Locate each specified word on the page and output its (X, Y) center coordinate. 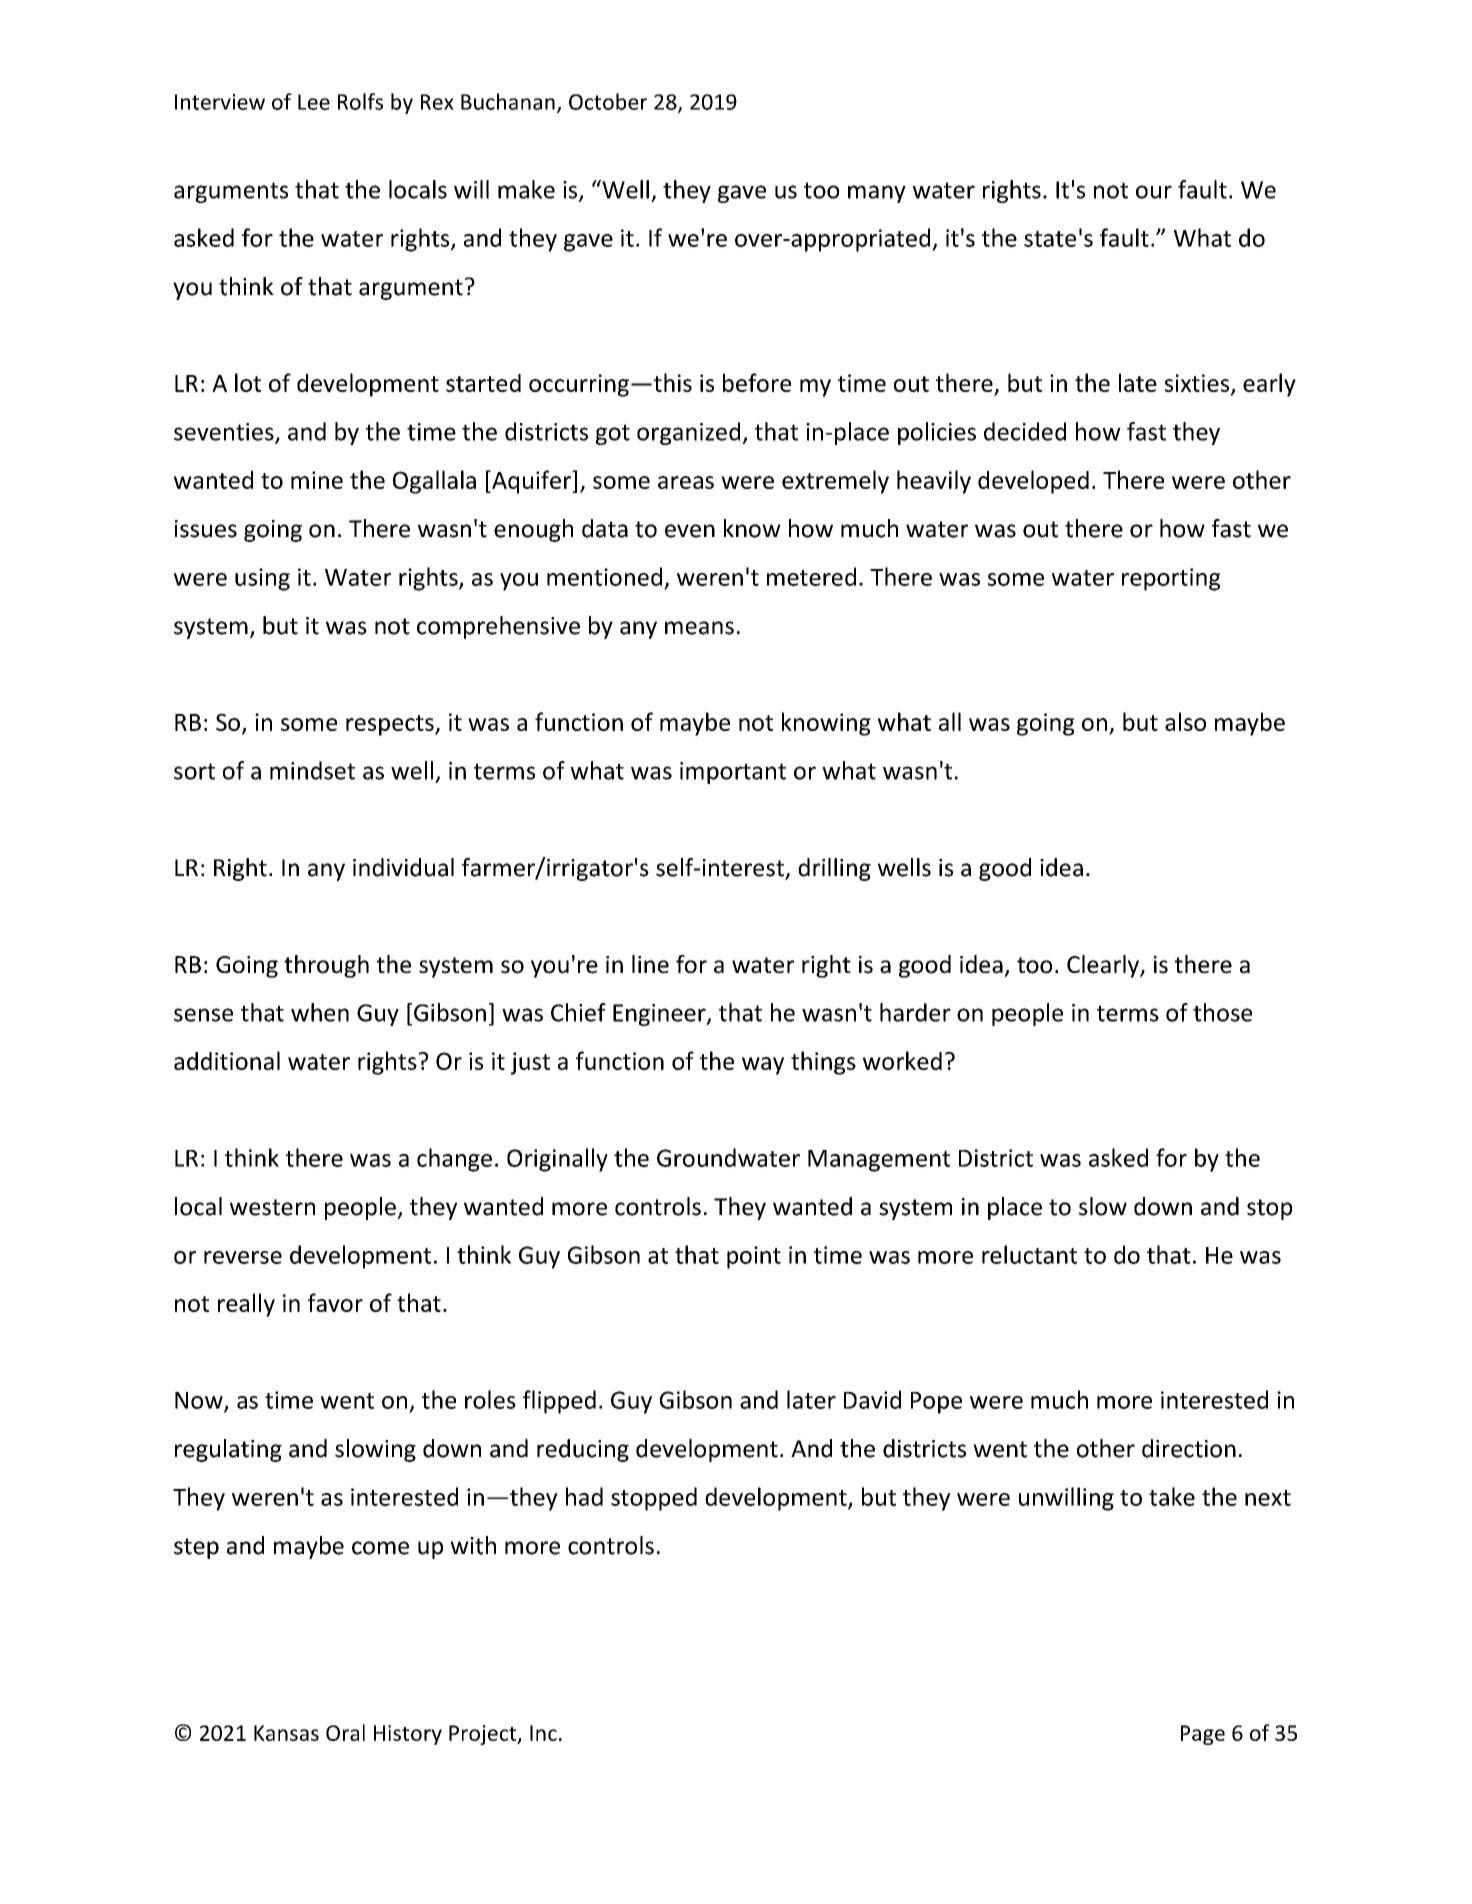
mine (317, 480)
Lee (314, 102)
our (1154, 192)
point (754, 1257)
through (326, 966)
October (608, 101)
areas (686, 482)
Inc (543, 1733)
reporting (1171, 579)
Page (1203, 1735)
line (650, 964)
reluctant (1029, 1254)
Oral (345, 1732)
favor (335, 1302)
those (1222, 1012)
